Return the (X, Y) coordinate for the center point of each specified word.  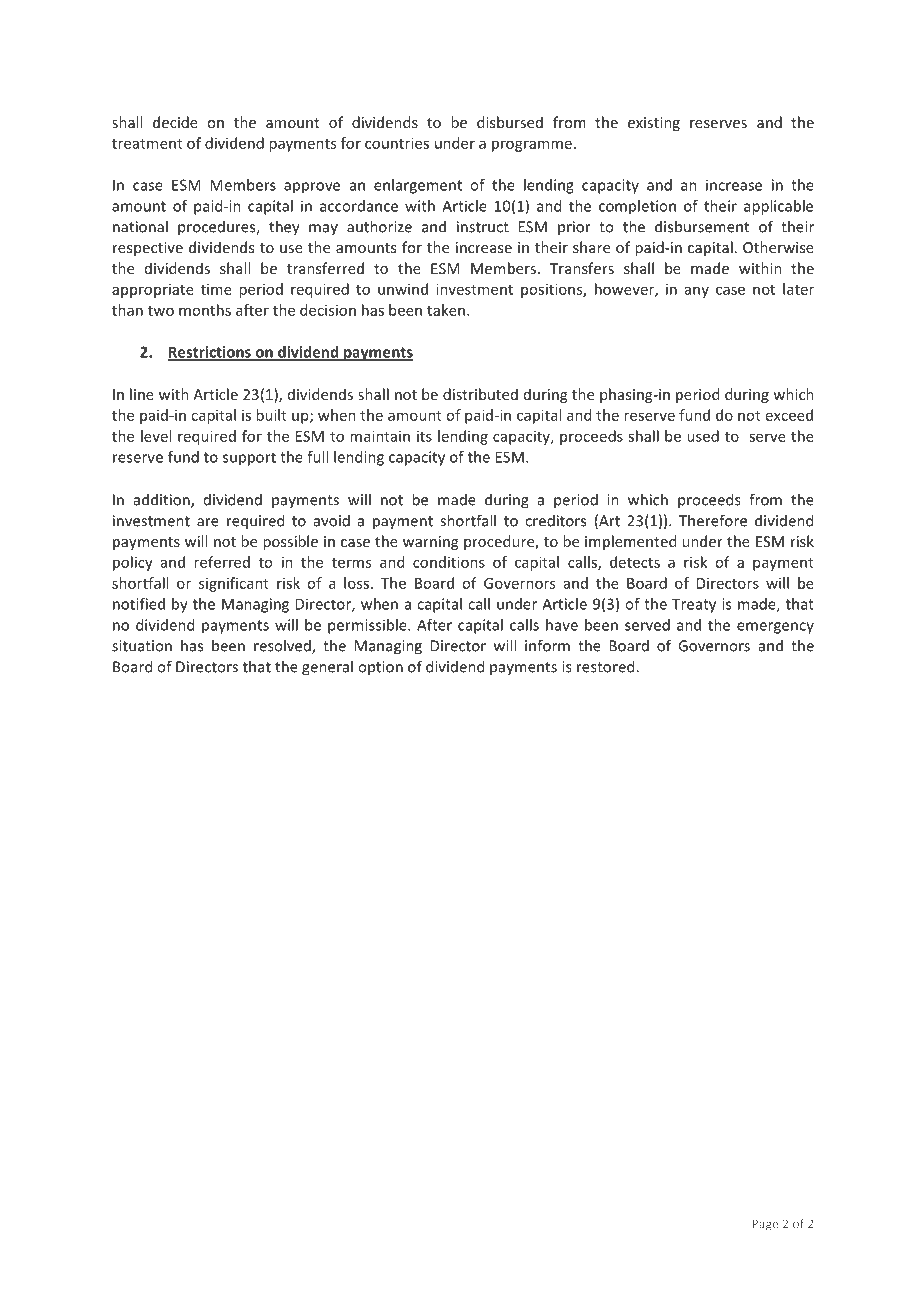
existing (654, 124)
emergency (775, 628)
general (327, 668)
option (380, 668)
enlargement (418, 186)
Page (765, 1225)
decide (175, 122)
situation (142, 646)
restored (607, 666)
